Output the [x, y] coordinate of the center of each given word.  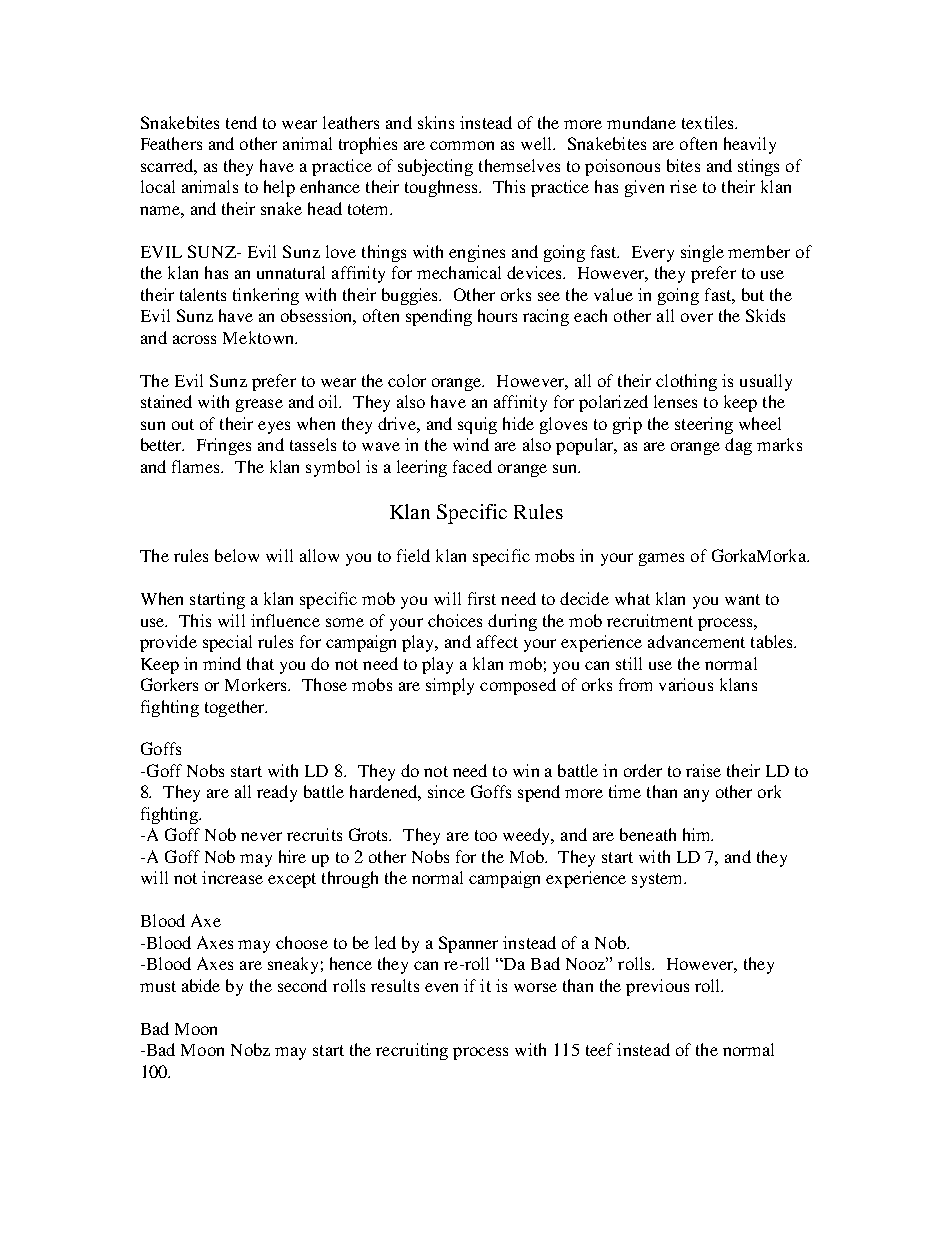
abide [201, 985]
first [482, 598]
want [742, 599]
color [407, 380]
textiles [709, 122]
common [462, 145]
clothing [686, 382]
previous [657, 987]
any [696, 795]
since [446, 791]
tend [241, 122]
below [237, 555]
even [441, 987]
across [194, 339]
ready [277, 793]
